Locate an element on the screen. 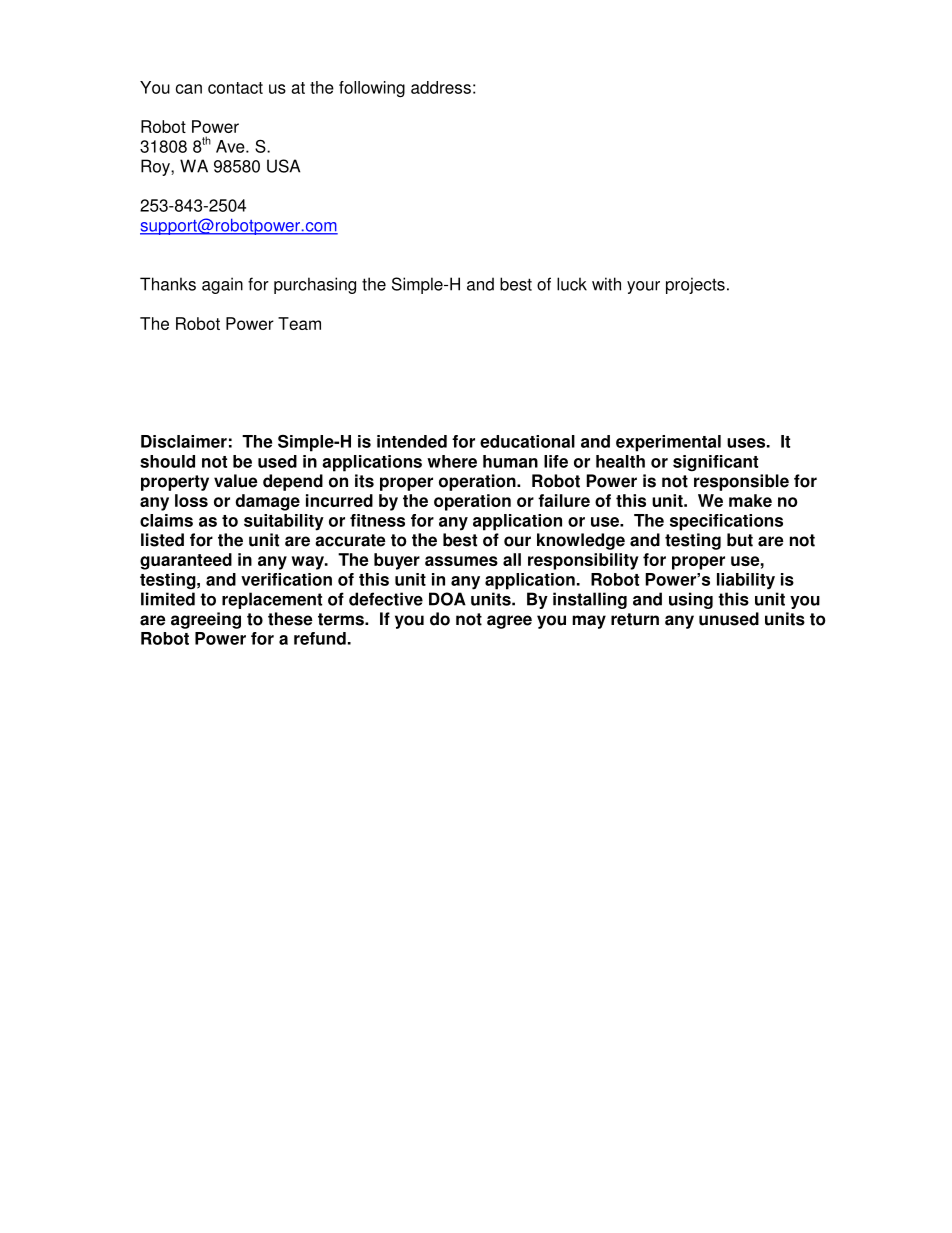 Image resolution: width=952 pixels, height=1233 pixels. contact is located at coordinates (235, 88).
